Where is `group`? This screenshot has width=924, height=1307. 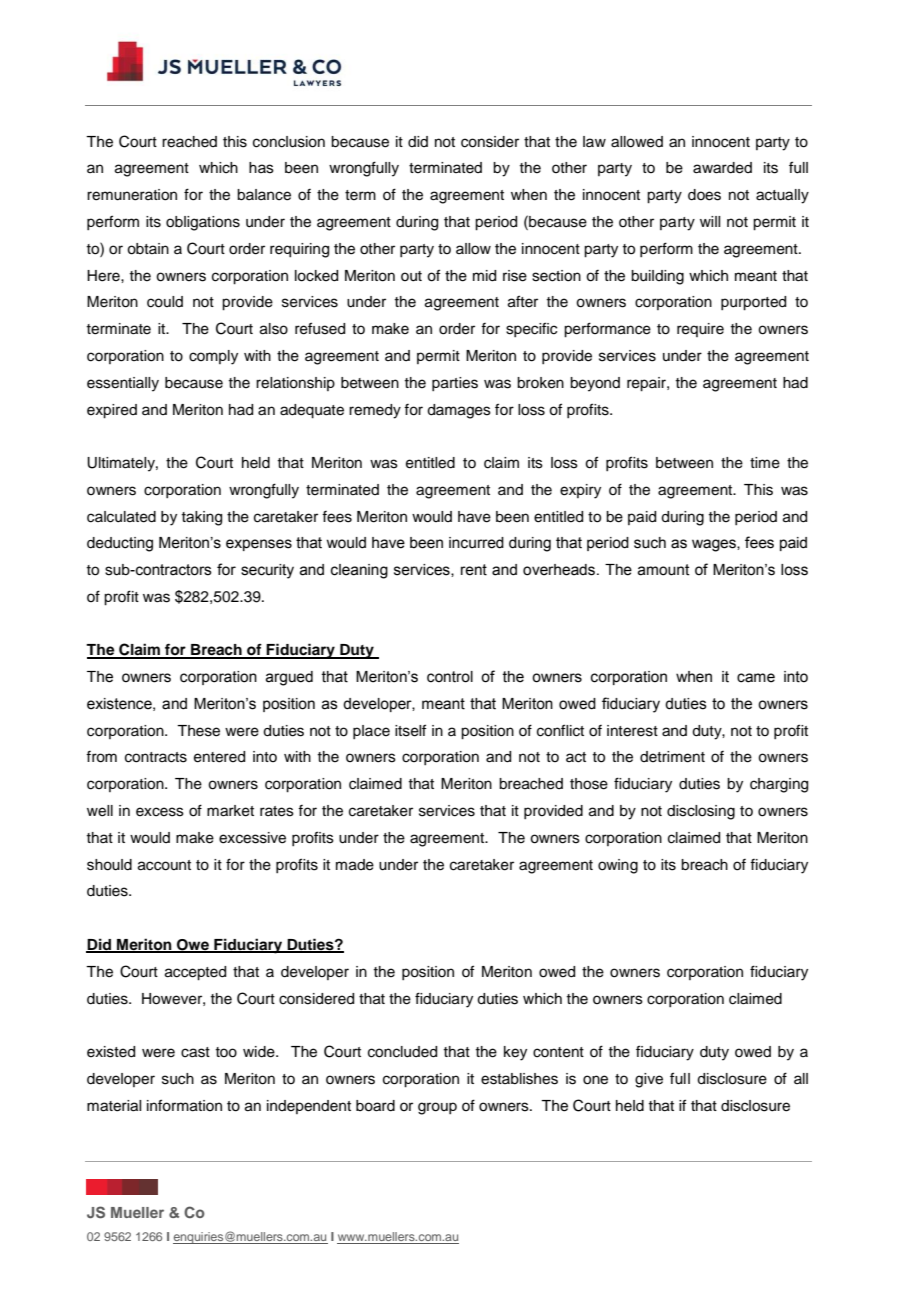 group is located at coordinates (437, 1108).
